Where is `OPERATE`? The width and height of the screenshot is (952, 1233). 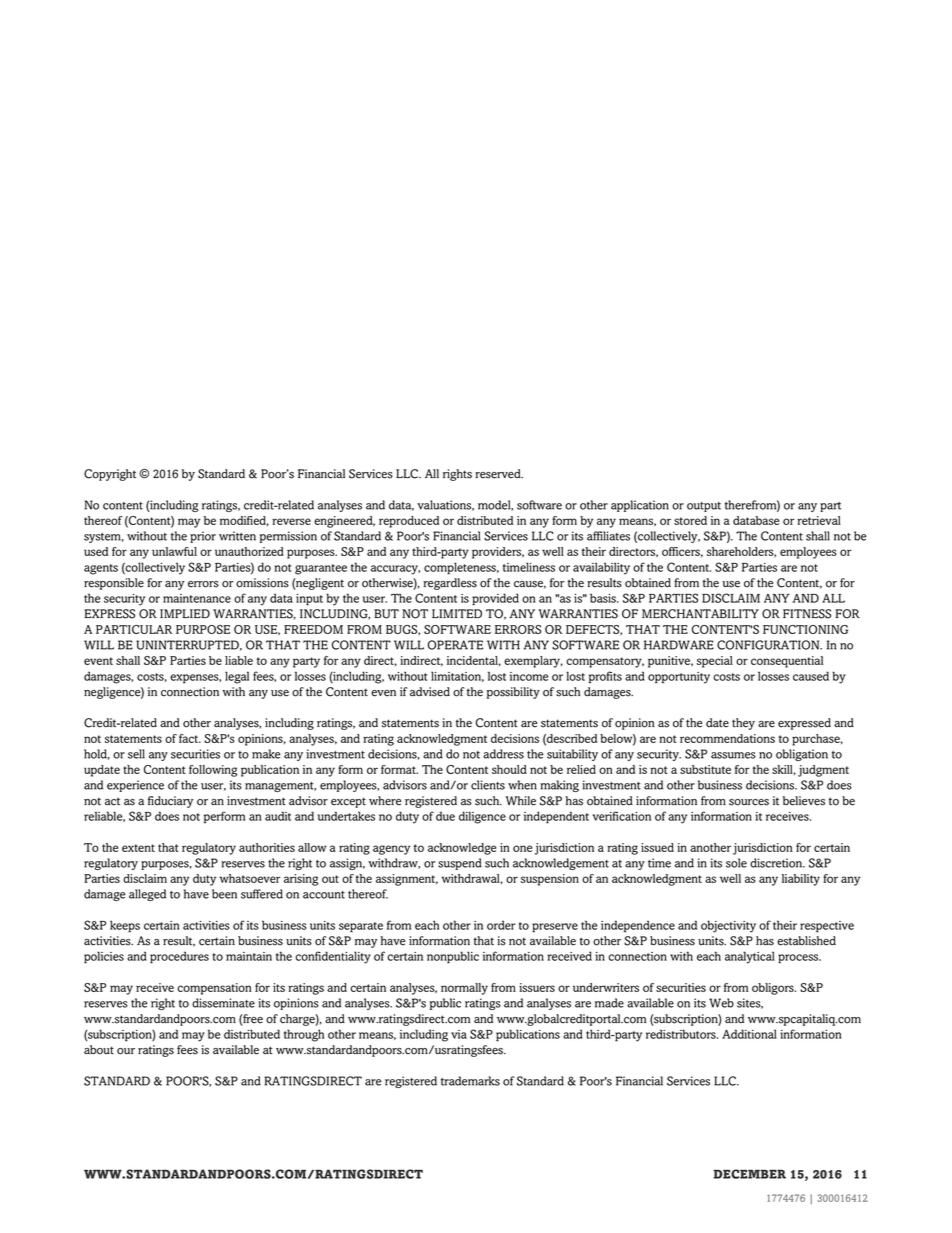
OPERATE is located at coordinates (455, 645).
